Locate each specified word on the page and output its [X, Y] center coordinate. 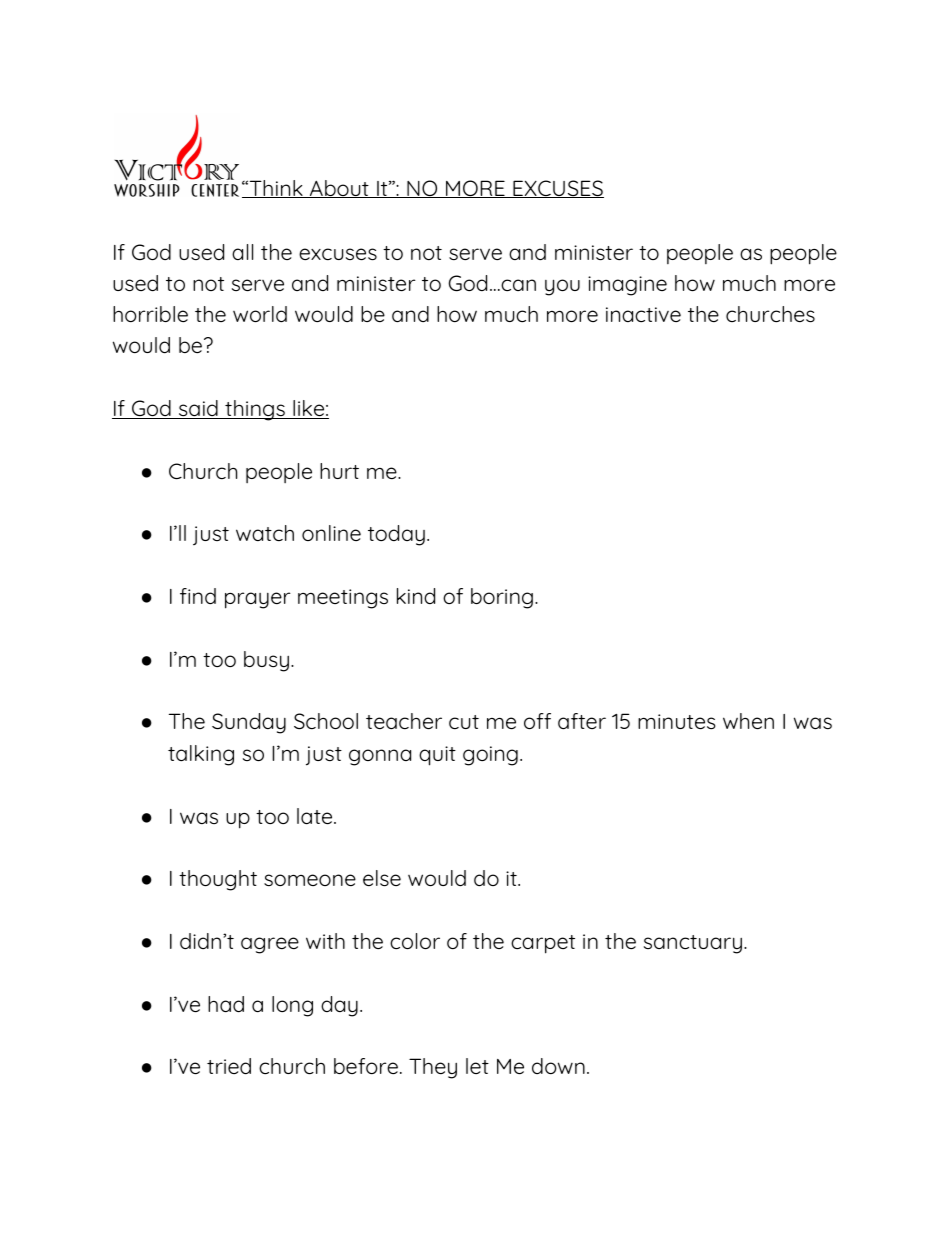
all [242, 252]
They [433, 1068]
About [339, 189]
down [558, 1066]
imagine [627, 286]
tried [229, 1066]
